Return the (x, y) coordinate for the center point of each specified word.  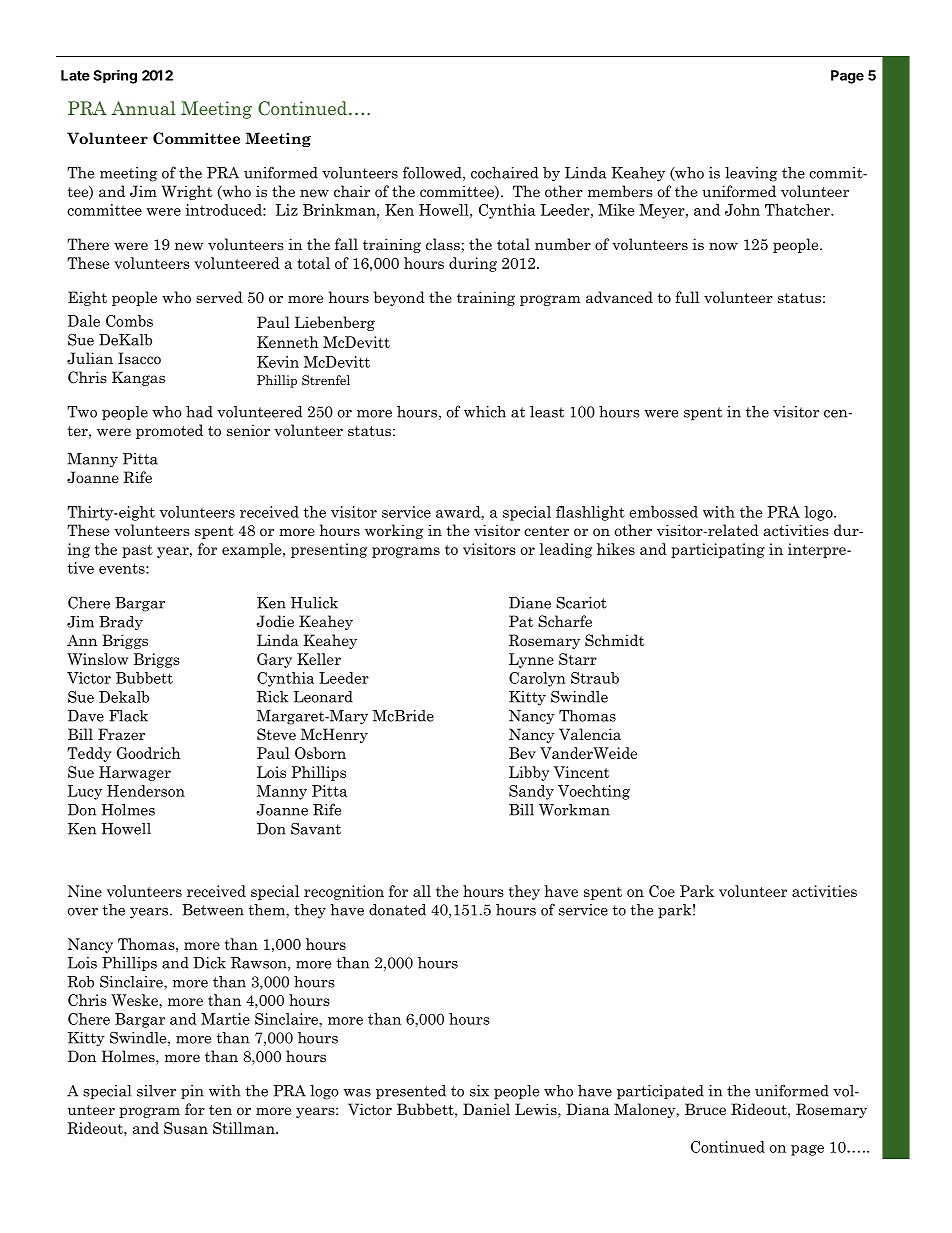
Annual (143, 108)
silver (156, 1091)
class (444, 244)
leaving (751, 174)
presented (411, 1092)
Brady (121, 623)
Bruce (705, 1109)
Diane (530, 603)
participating (718, 550)
